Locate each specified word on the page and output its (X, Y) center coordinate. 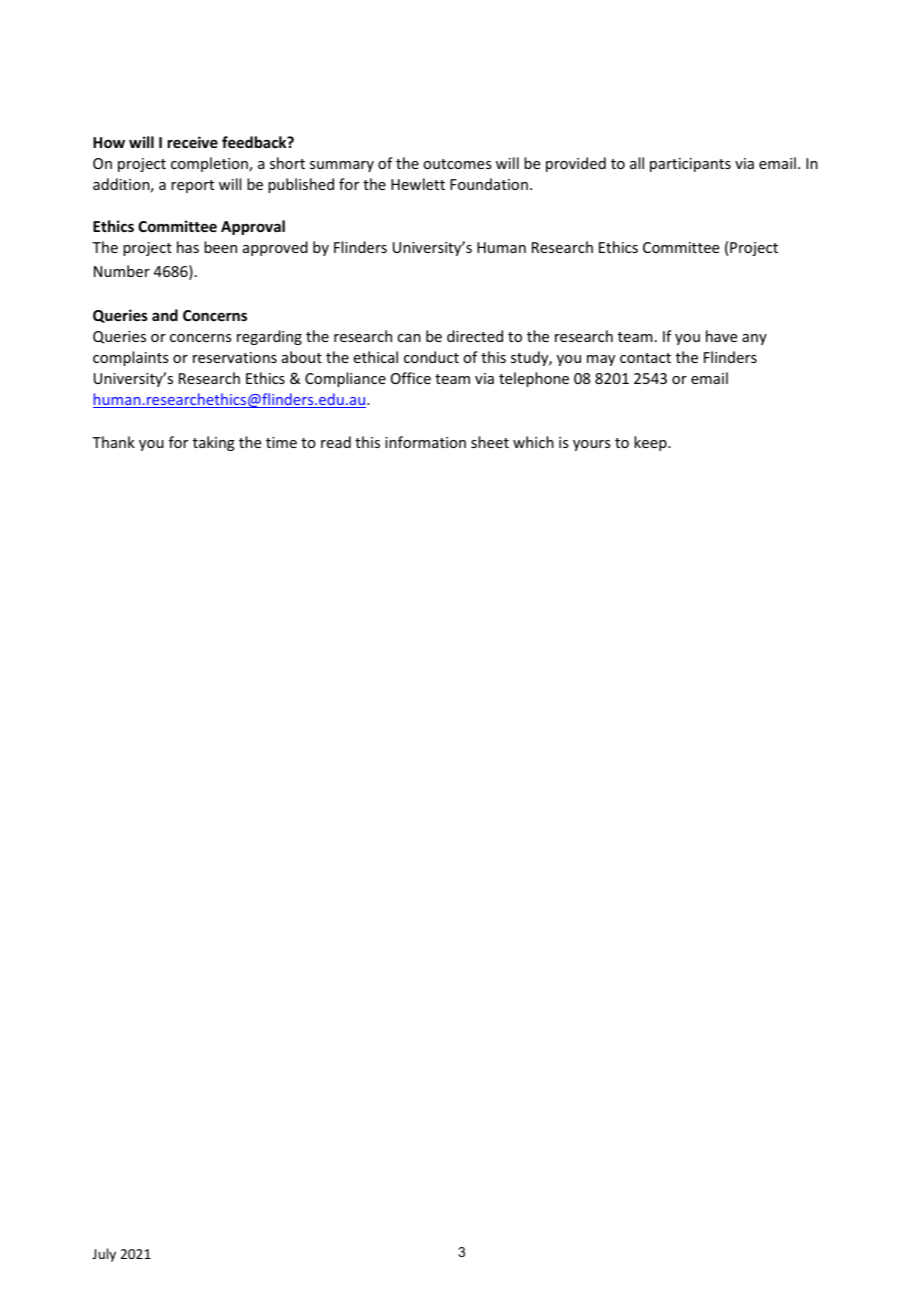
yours (591, 445)
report (192, 186)
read (336, 442)
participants (690, 165)
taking (214, 443)
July (104, 1255)
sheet (490, 442)
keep (651, 443)
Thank (113, 442)
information (425, 442)
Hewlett (418, 184)
